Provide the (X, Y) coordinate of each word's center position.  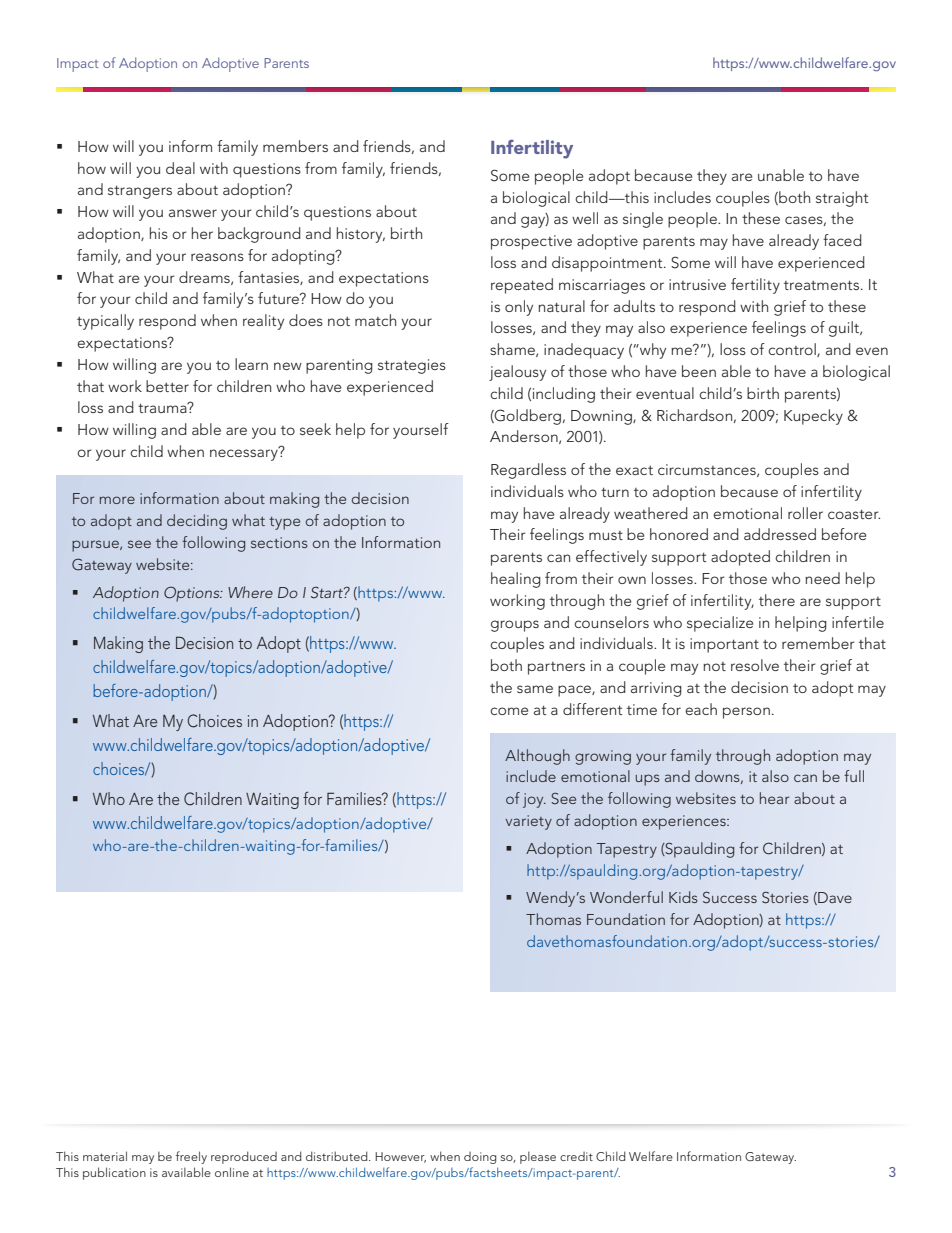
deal (180, 168)
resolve (755, 665)
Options (193, 594)
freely (191, 1157)
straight (842, 199)
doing (480, 1158)
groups (515, 626)
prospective (531, 242)
